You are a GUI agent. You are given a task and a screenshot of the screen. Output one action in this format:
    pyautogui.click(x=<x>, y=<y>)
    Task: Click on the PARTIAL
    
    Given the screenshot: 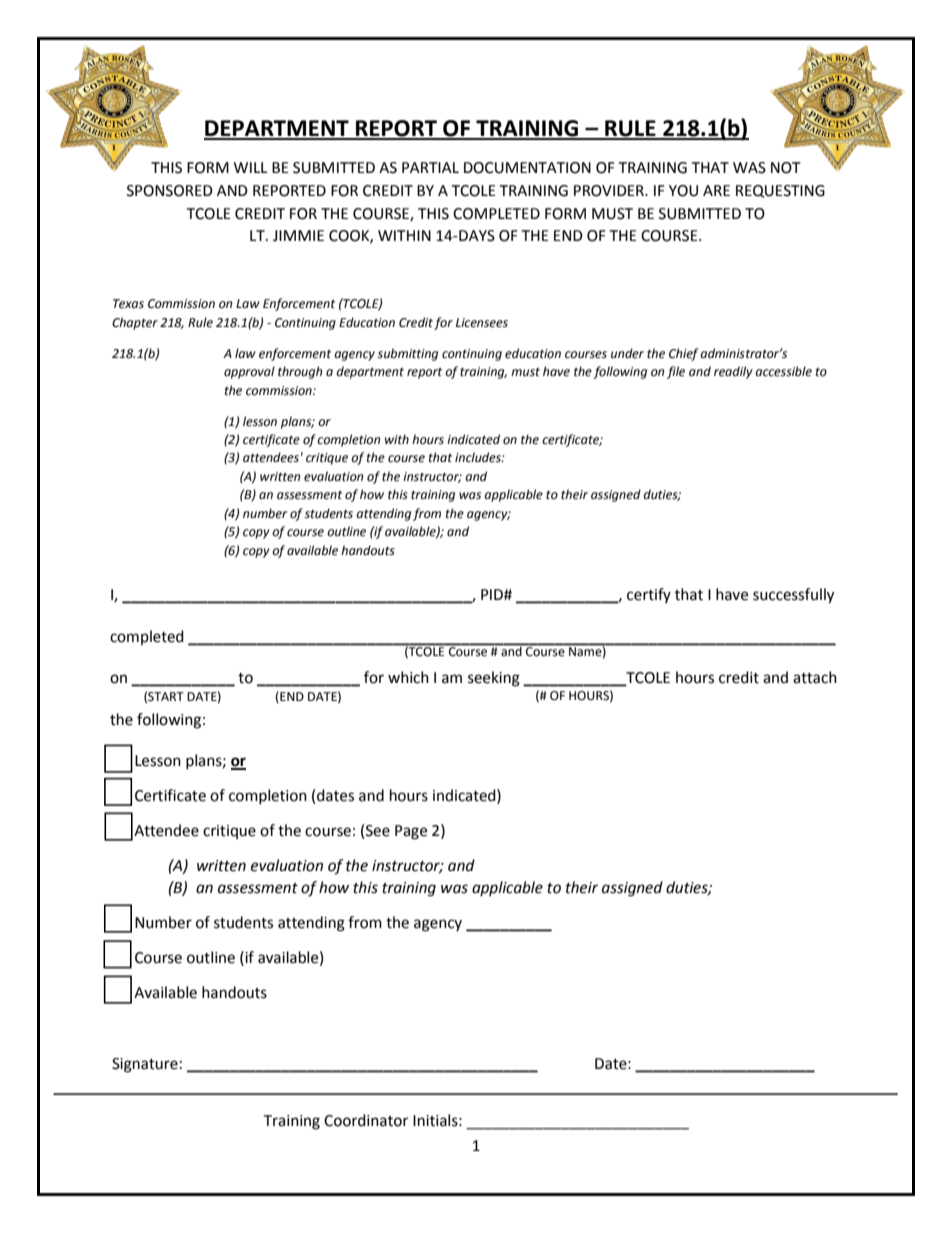 What is the action you would take?
    pyautogui.click(x=430, y=167)
